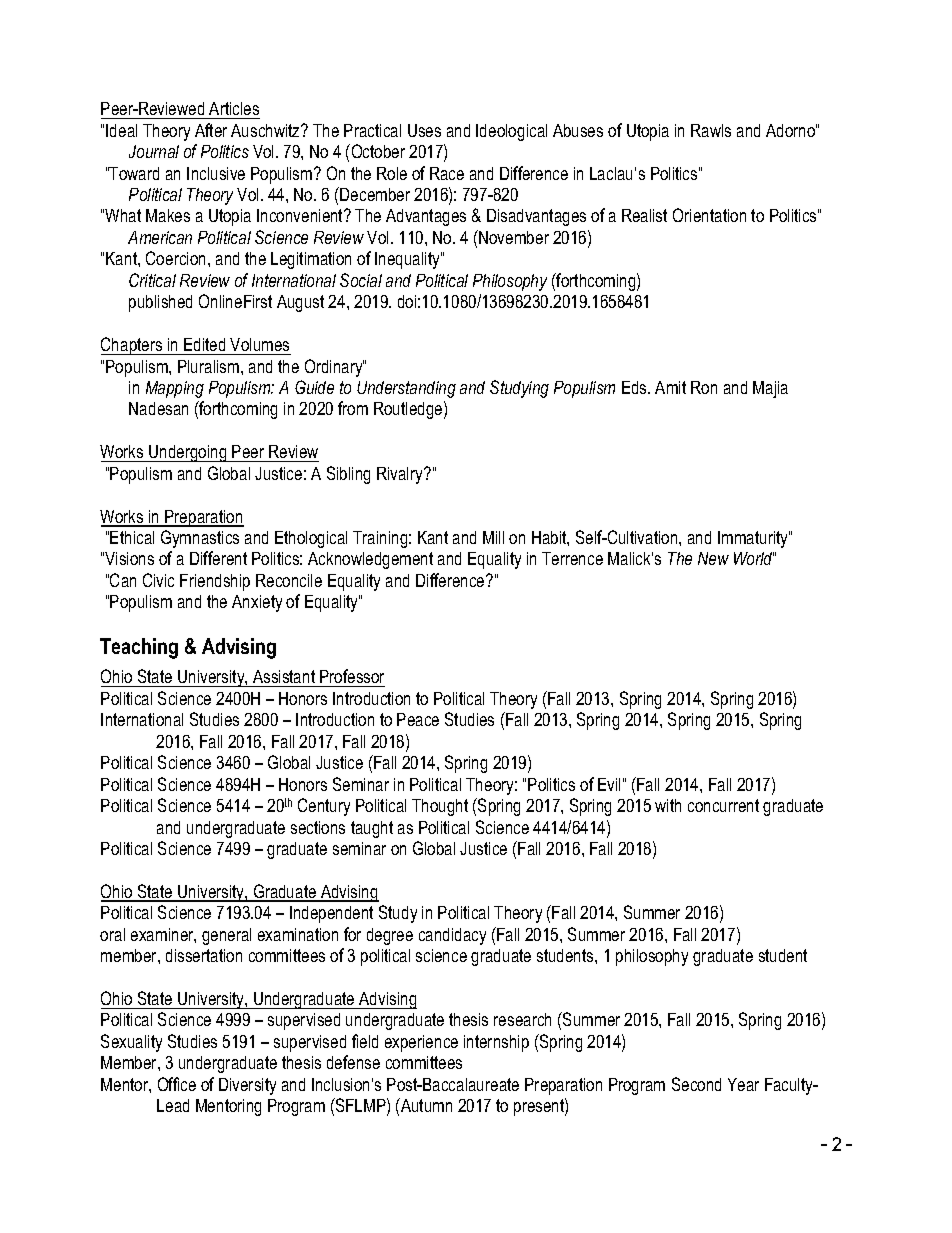  I want to click on Office, so click(177, 1084).
